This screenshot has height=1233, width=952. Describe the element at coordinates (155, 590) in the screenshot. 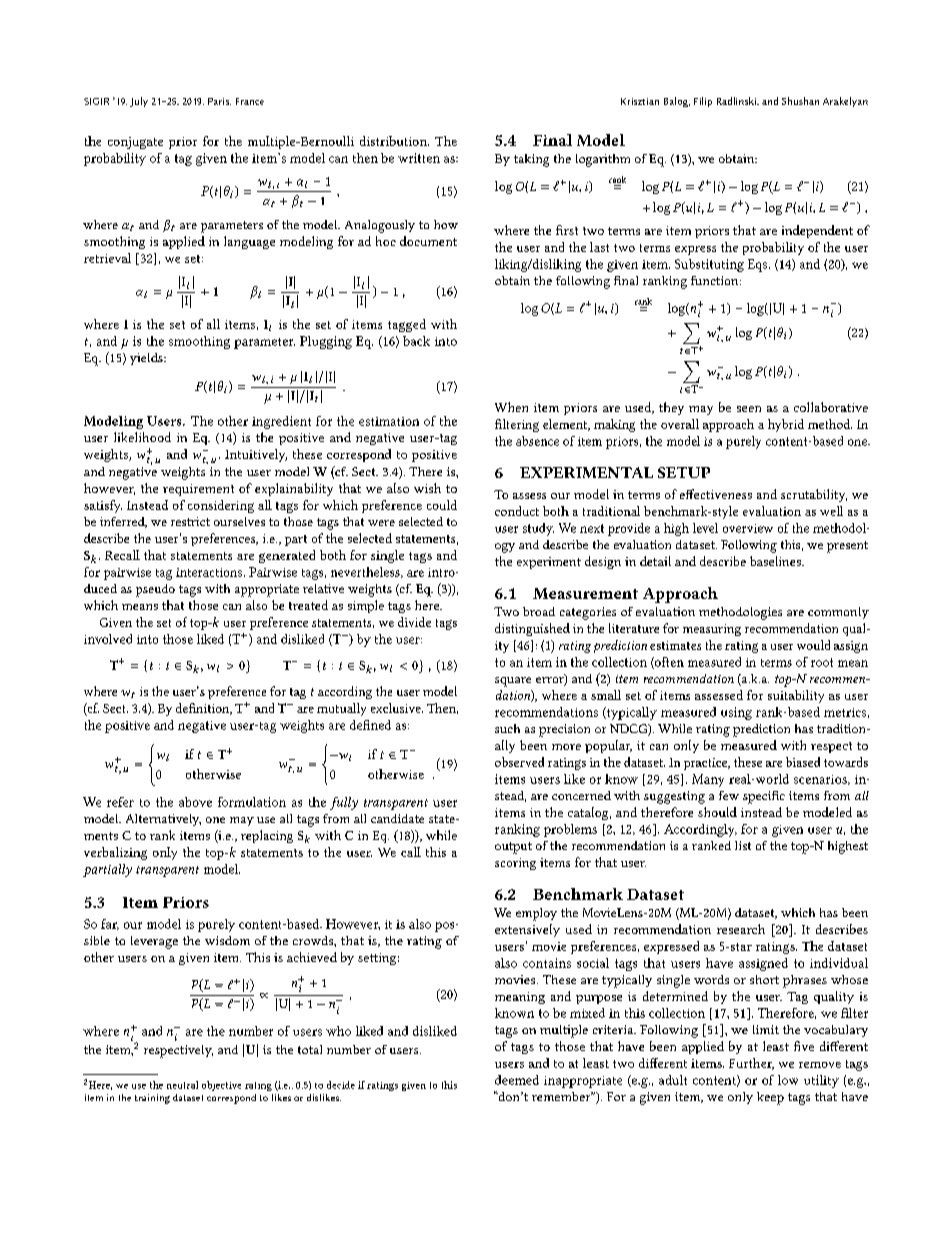

I see `pseudo` at that location.
